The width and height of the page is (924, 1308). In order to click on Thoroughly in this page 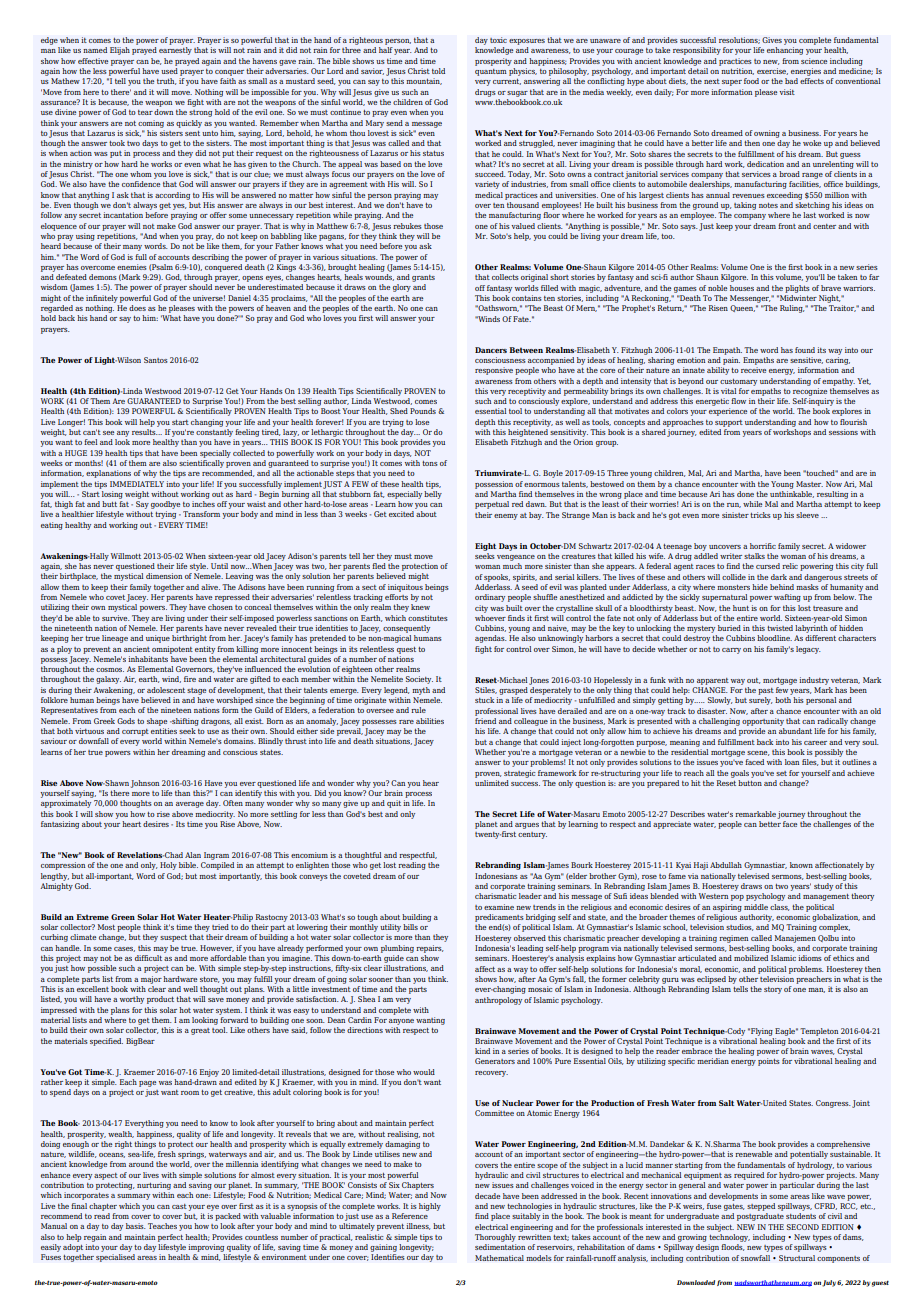, I will do `click(495, 1238)`.
